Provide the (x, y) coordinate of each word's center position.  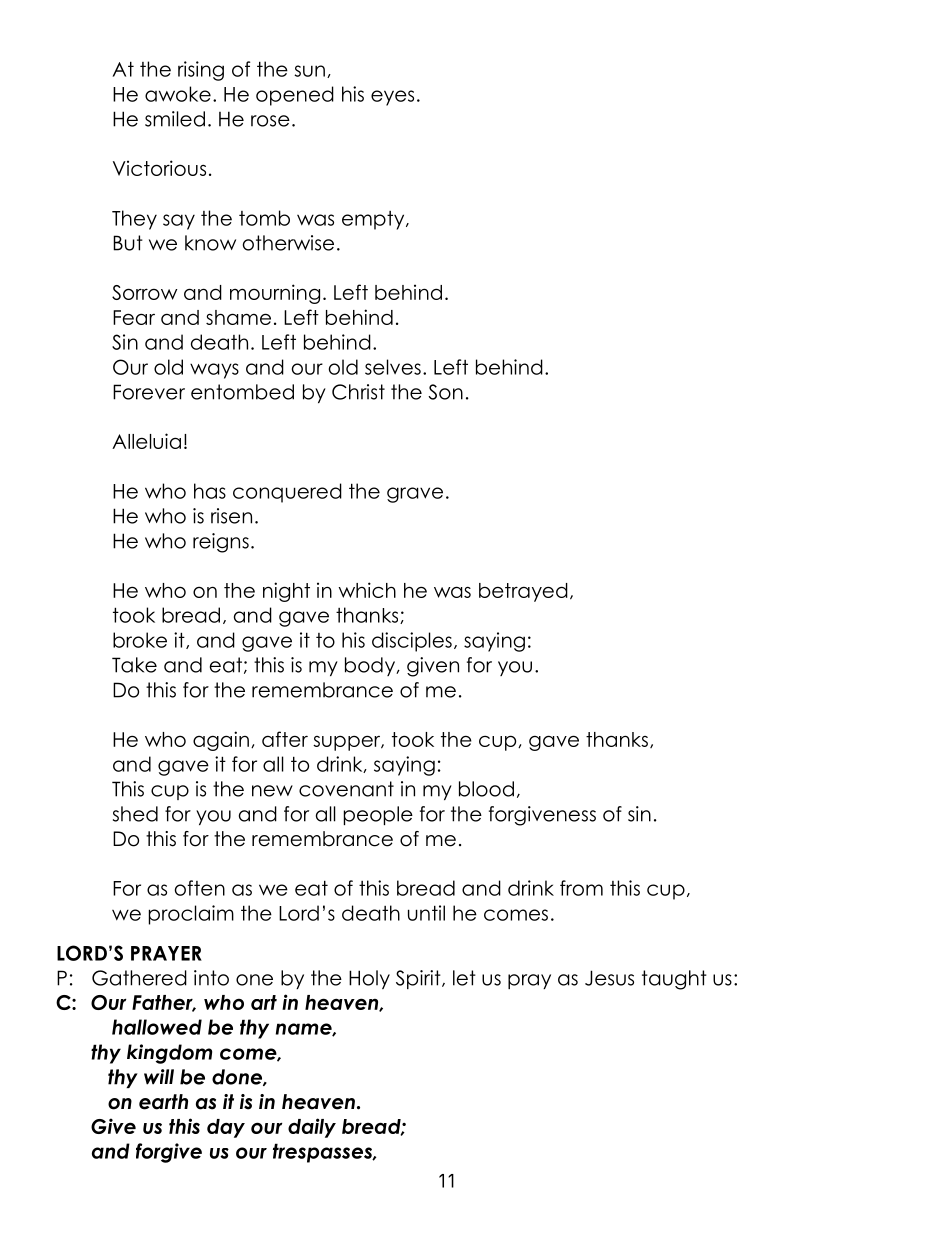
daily (312, 1128)
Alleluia (146, 441)
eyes (392, 98)
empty (374, 220)
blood (486, 789)
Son (445, 392)
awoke (178, 94)
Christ (358, 392)
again (221, 741)
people (378, 815)
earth (163, 1102)
